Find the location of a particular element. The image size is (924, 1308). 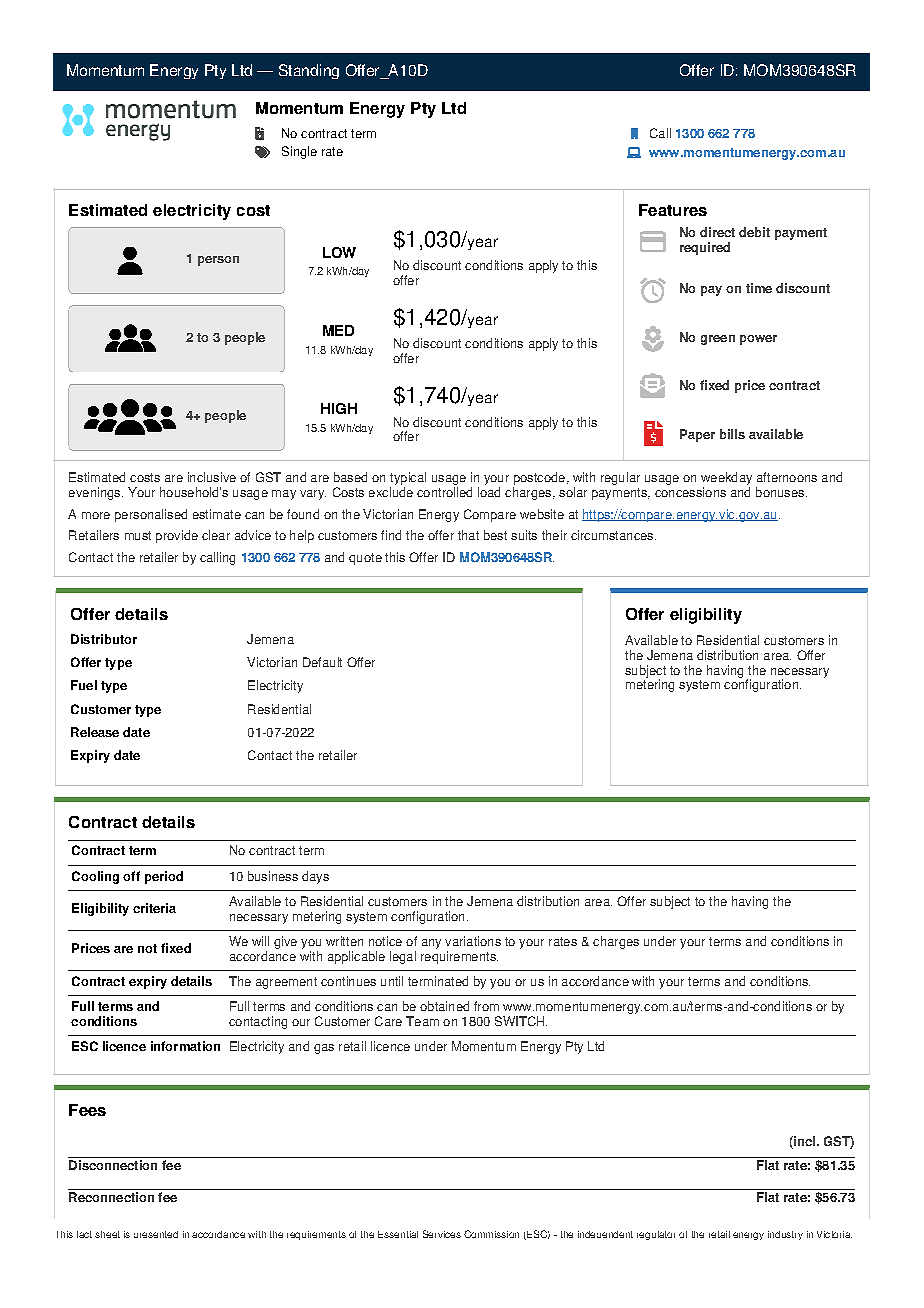

Standing is located at coordinates (309, 71).
